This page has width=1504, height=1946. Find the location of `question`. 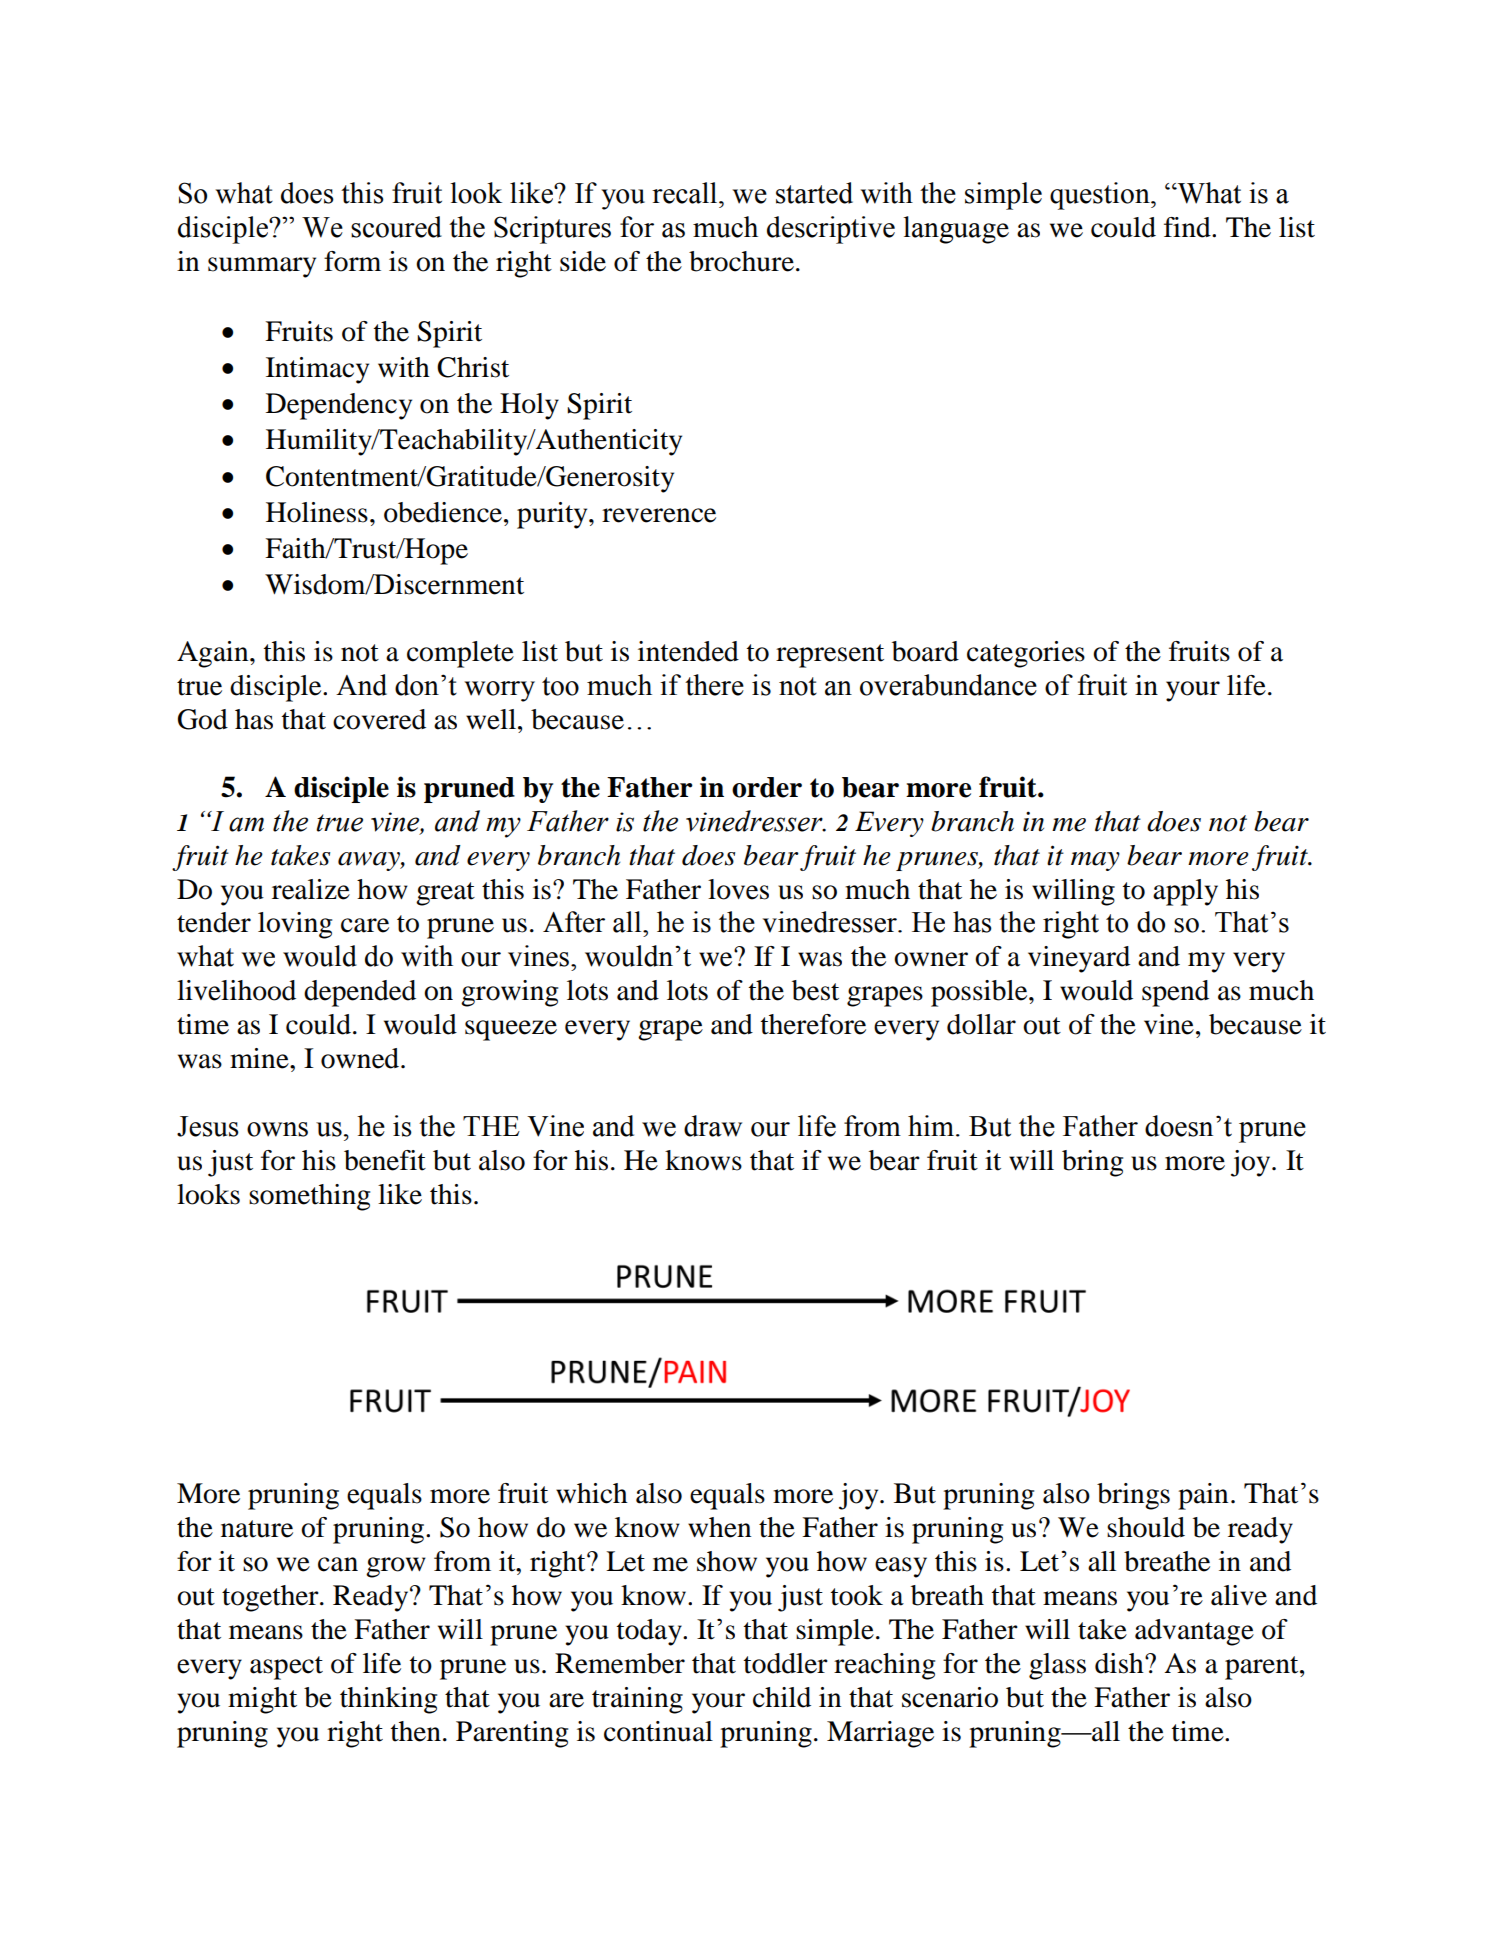

question is located at coordinates (1101, 196).
